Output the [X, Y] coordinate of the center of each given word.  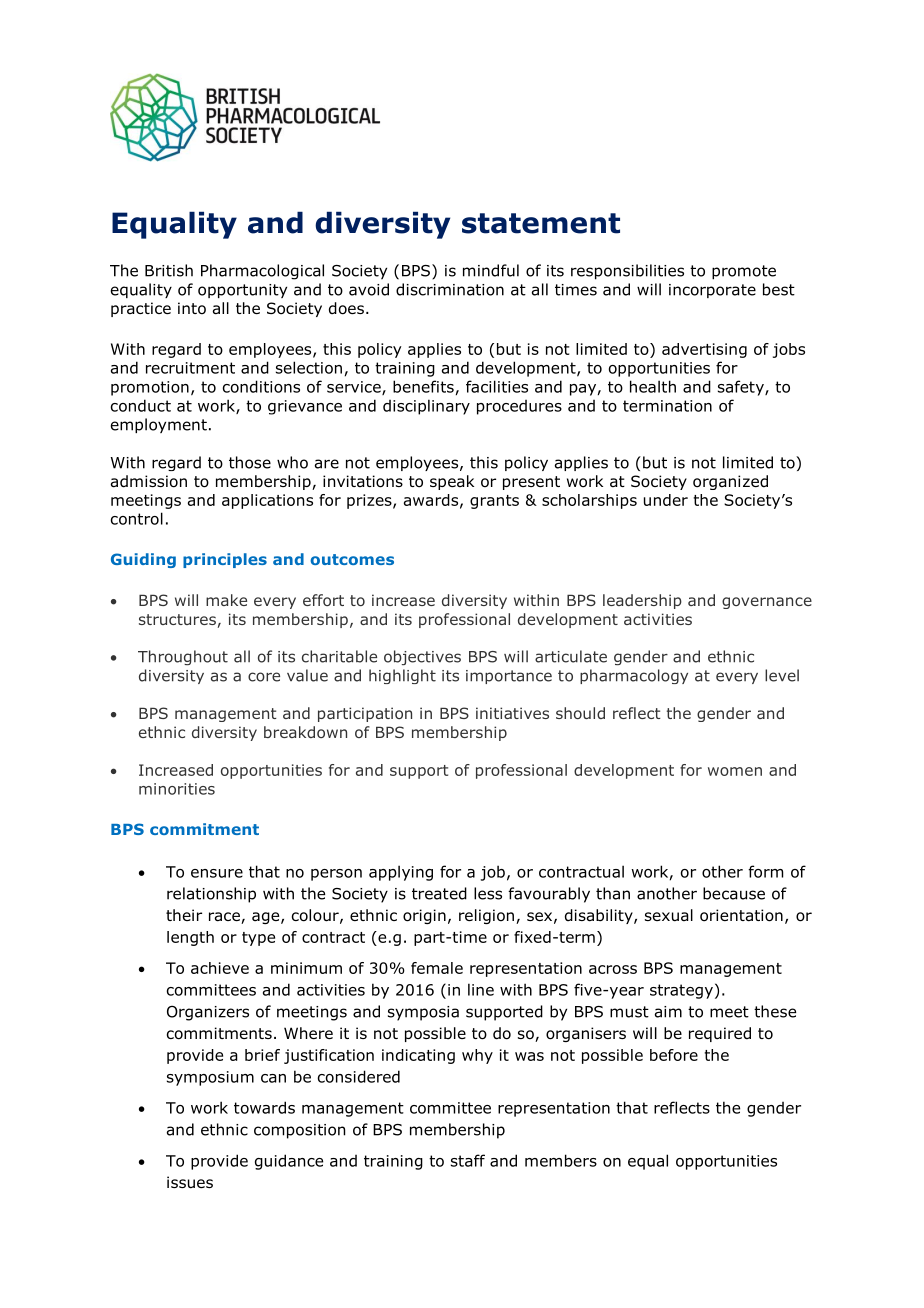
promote [744, 272]
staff [468, 1160]
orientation [741, 915]
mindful [491, 270]
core [264, 677]
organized [730, 482]
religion [486, 916]
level [782, 675]
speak [452, 482]
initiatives [512, 713]
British [169, 270]
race [225, 918]
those [250, 462]
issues [190, 1182]
